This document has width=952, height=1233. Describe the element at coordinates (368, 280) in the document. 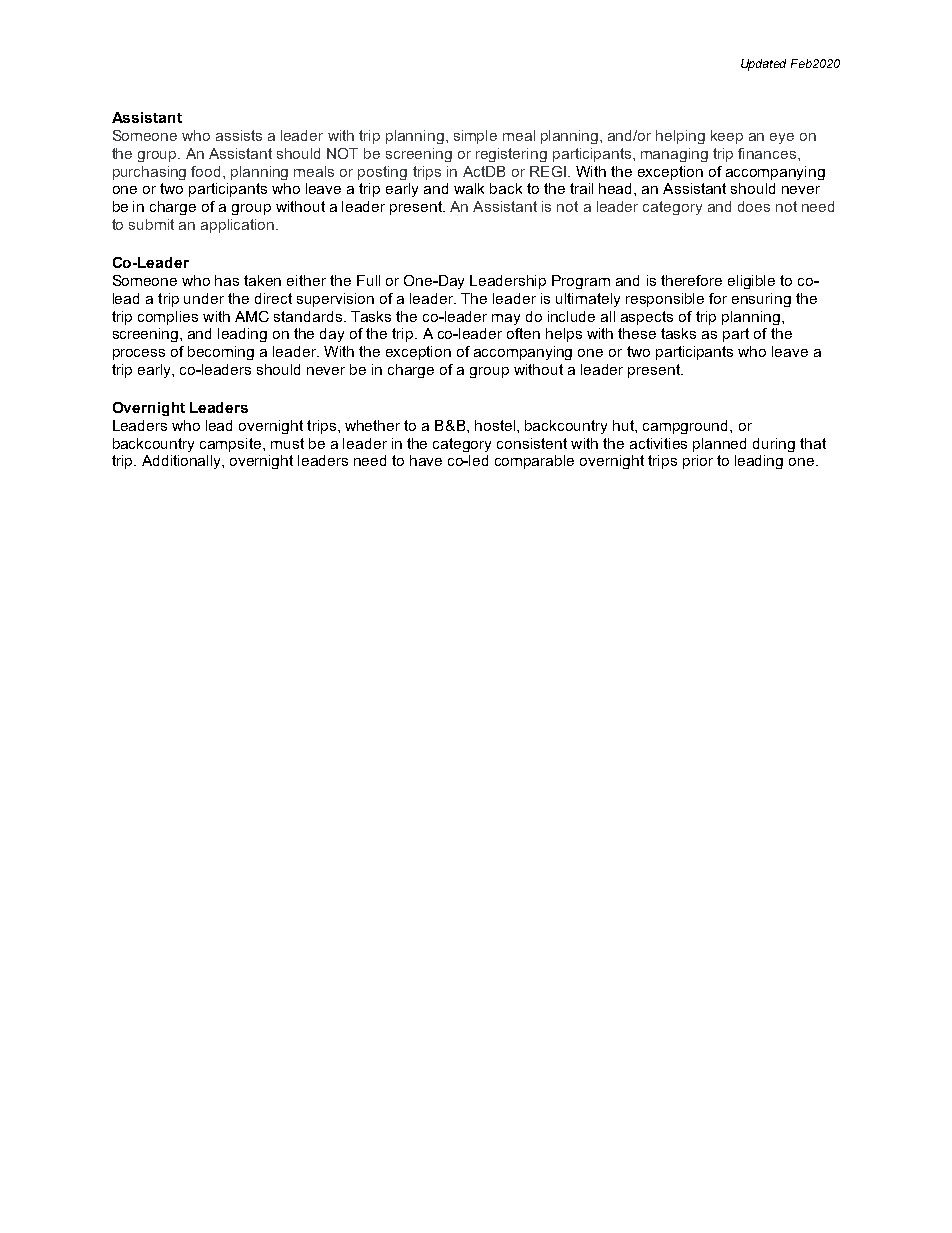

I see `Full` at that location.
